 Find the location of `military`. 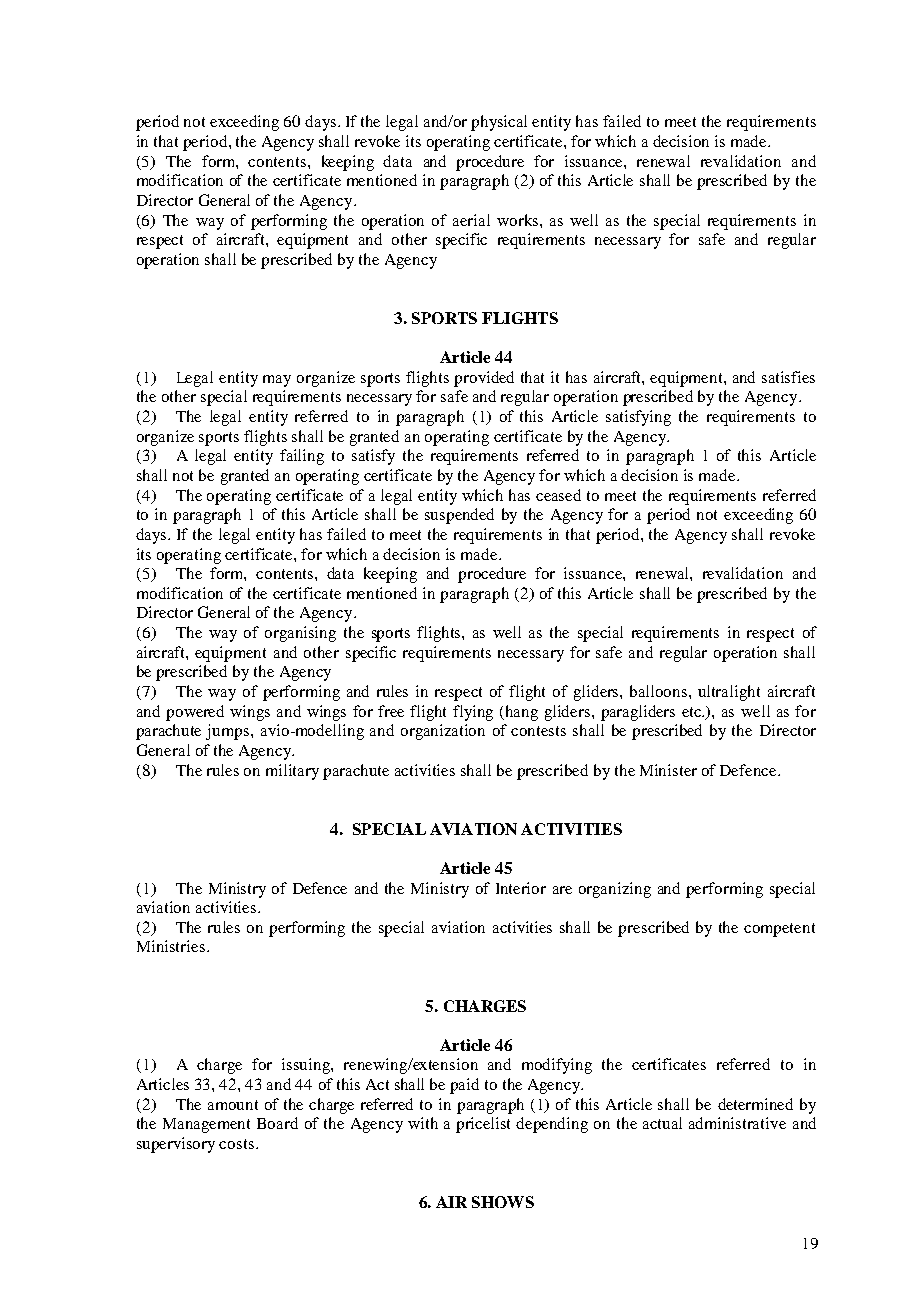

military is located at coordinates (292, 772).
